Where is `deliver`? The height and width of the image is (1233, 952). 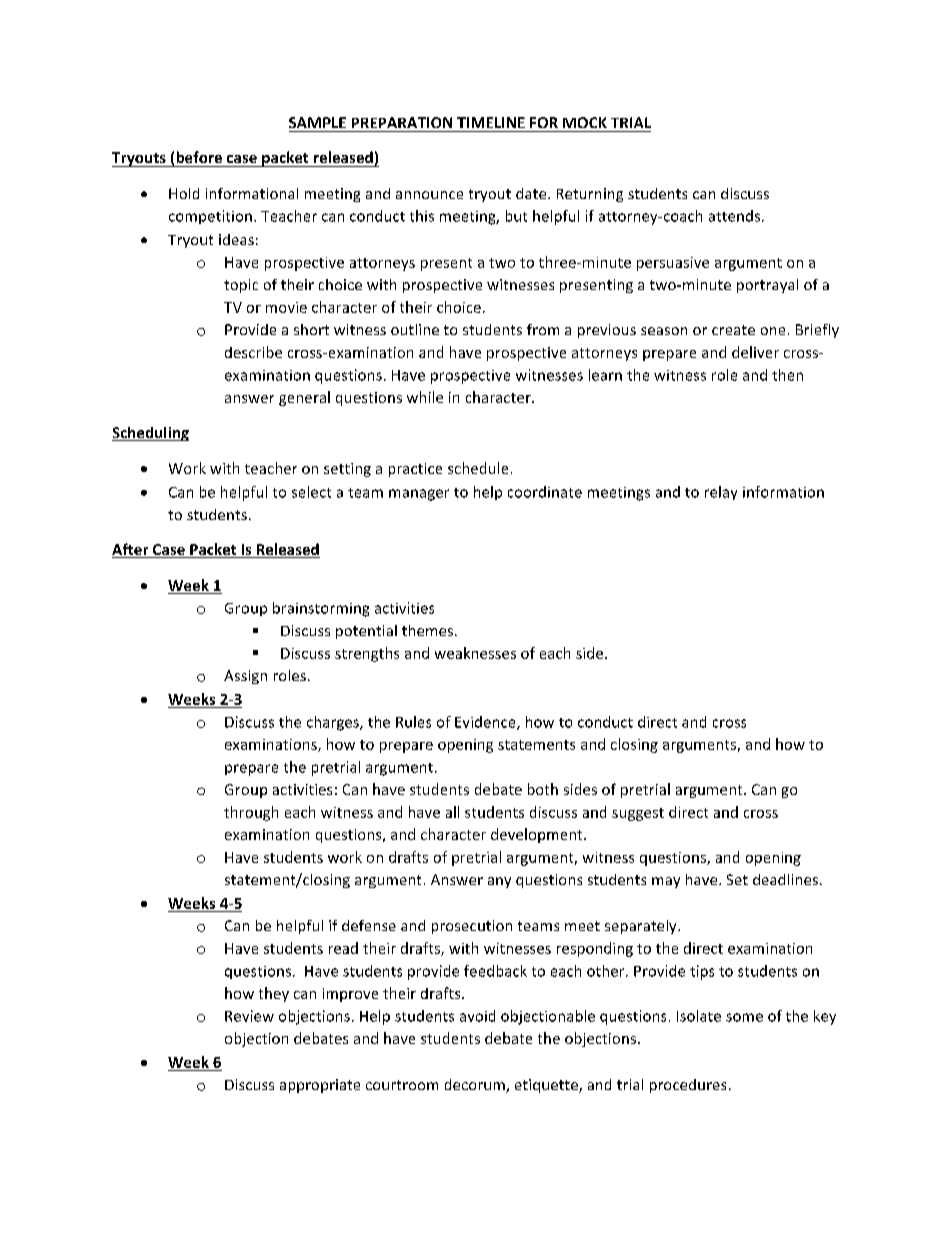 deliver is located at coordinates (755, 352).
